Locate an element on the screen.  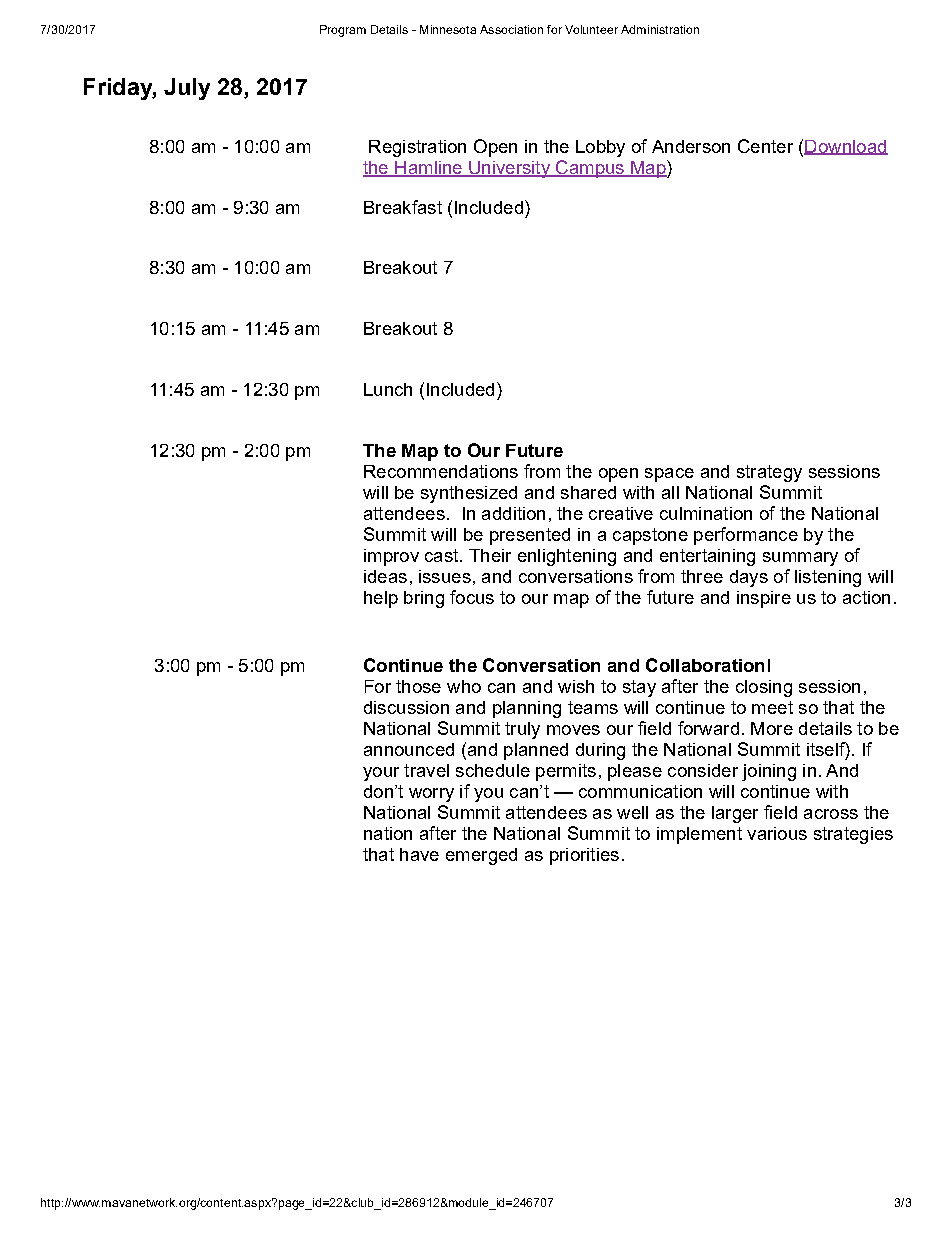
ideas is located at coordinates (385, 576).
